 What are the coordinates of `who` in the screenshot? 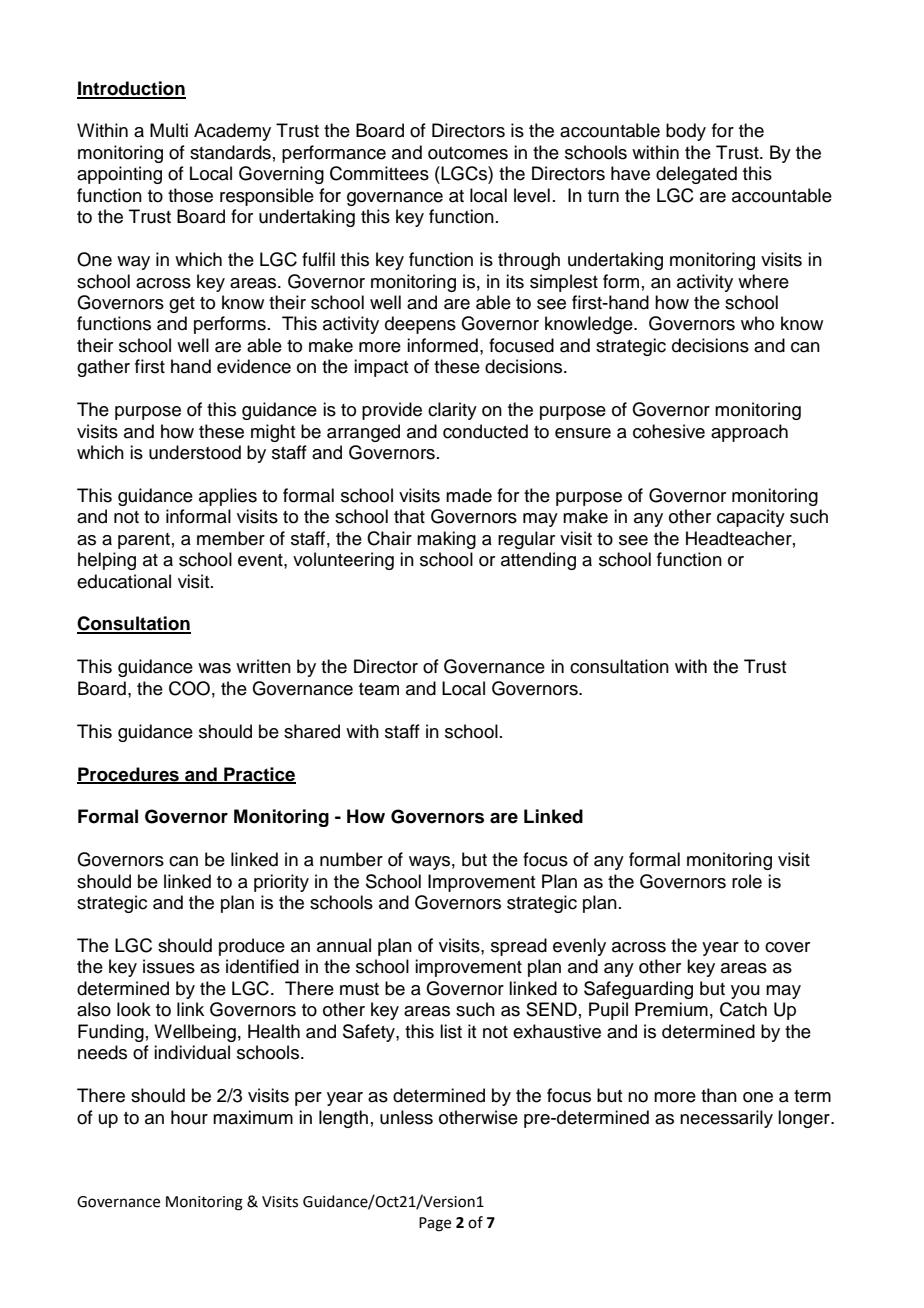 It's located at (757, 323).
